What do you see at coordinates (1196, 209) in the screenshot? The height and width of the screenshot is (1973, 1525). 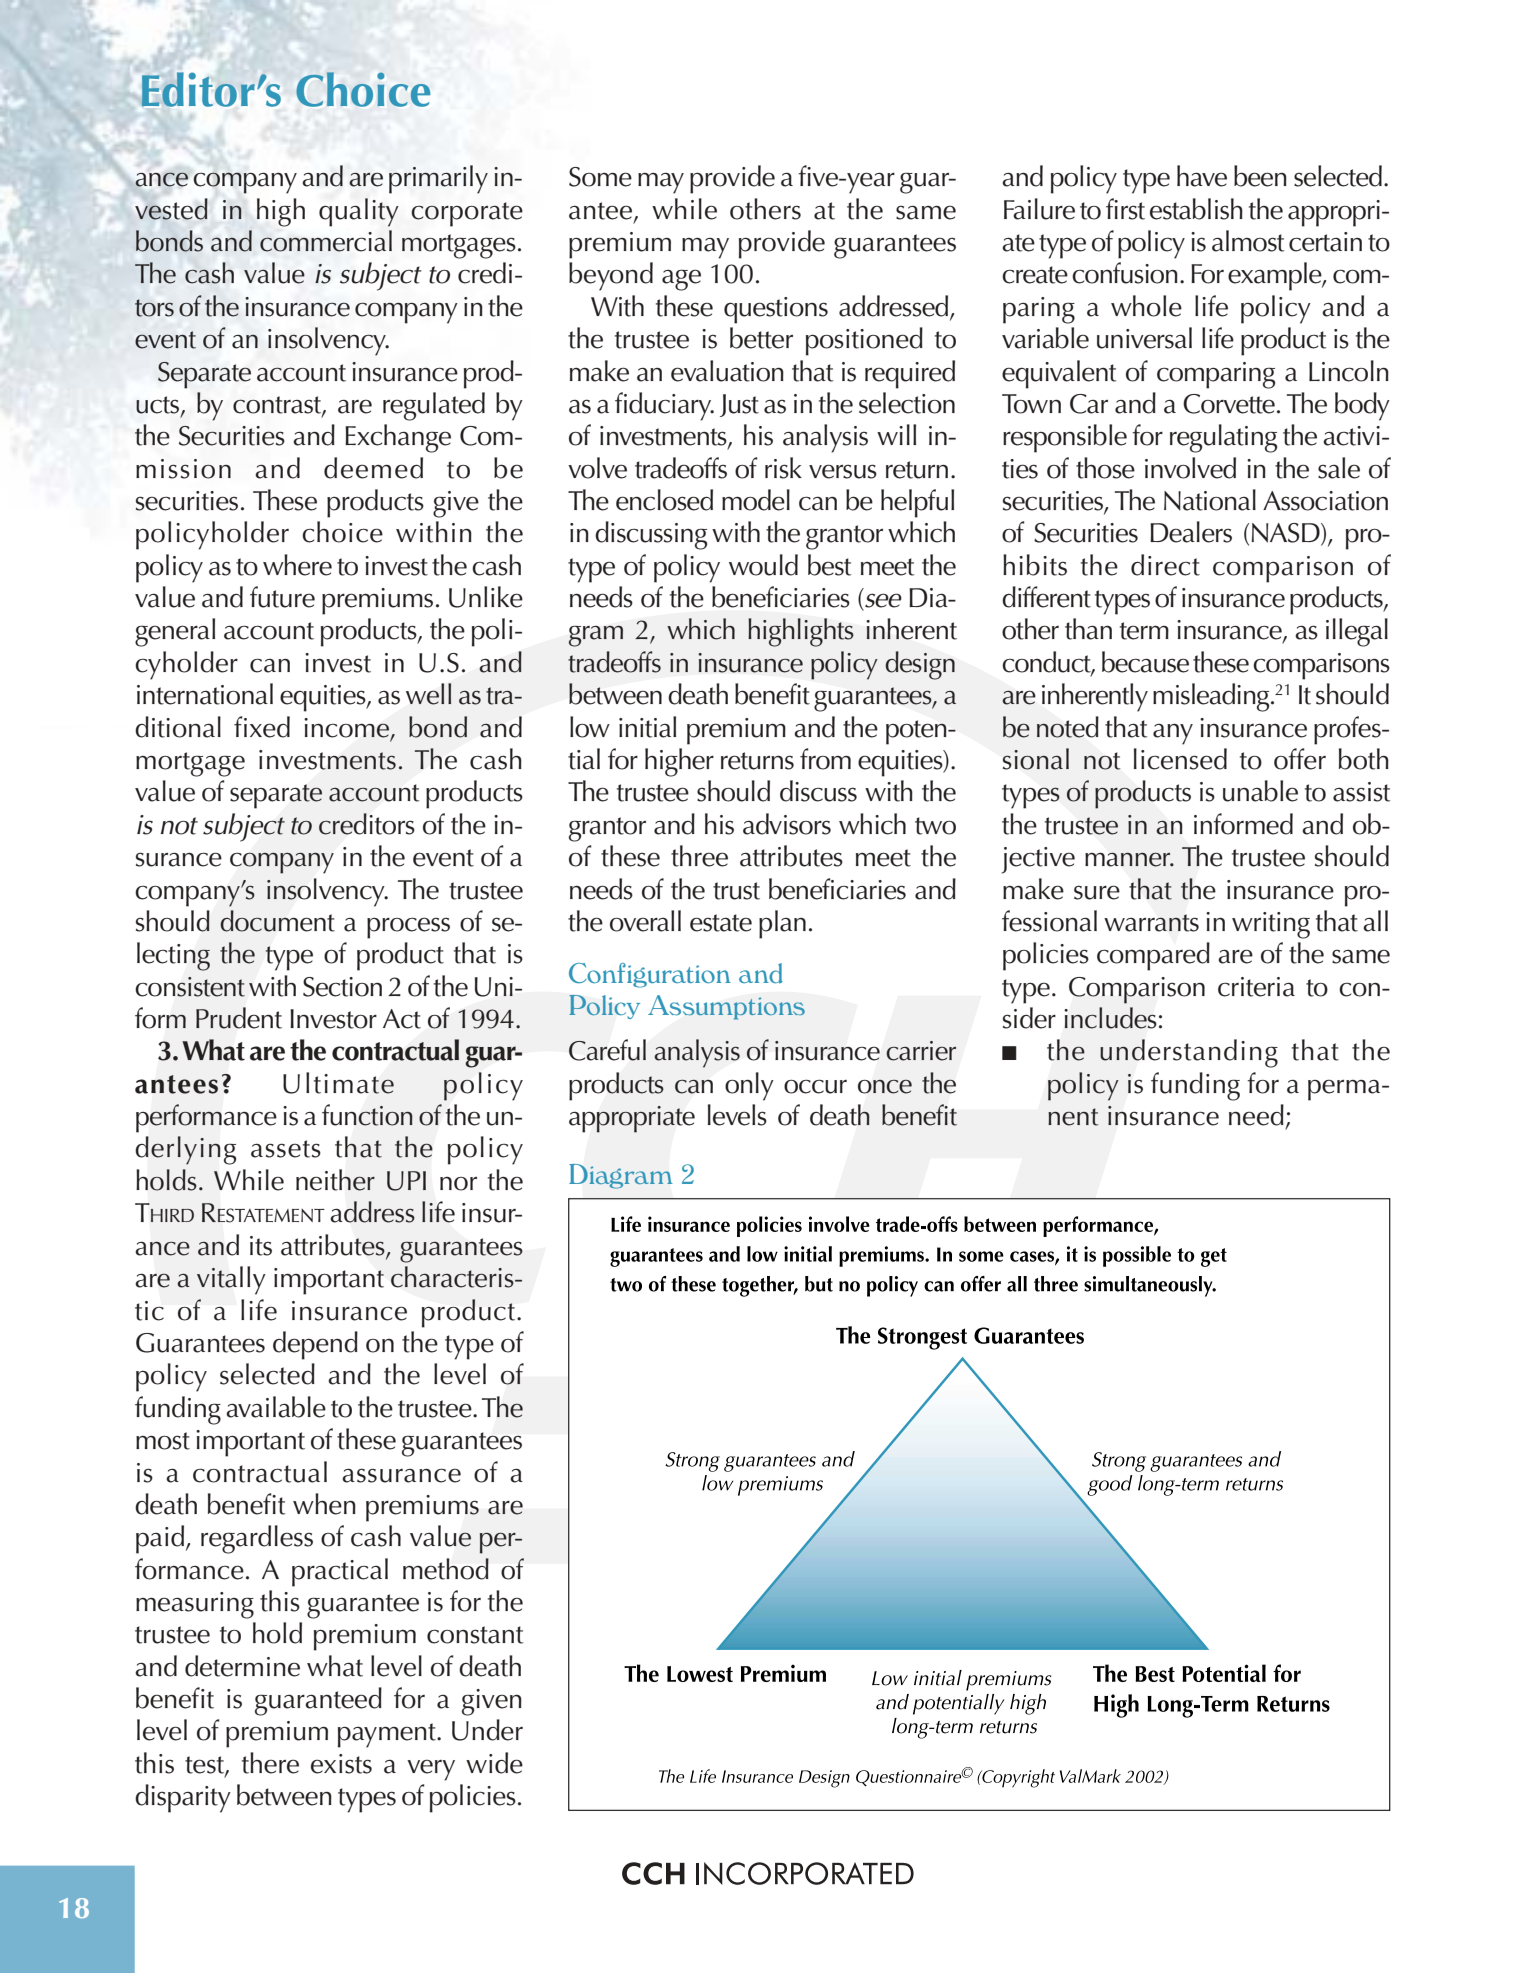 I see `establish` at bounding box center [1196, 209].
